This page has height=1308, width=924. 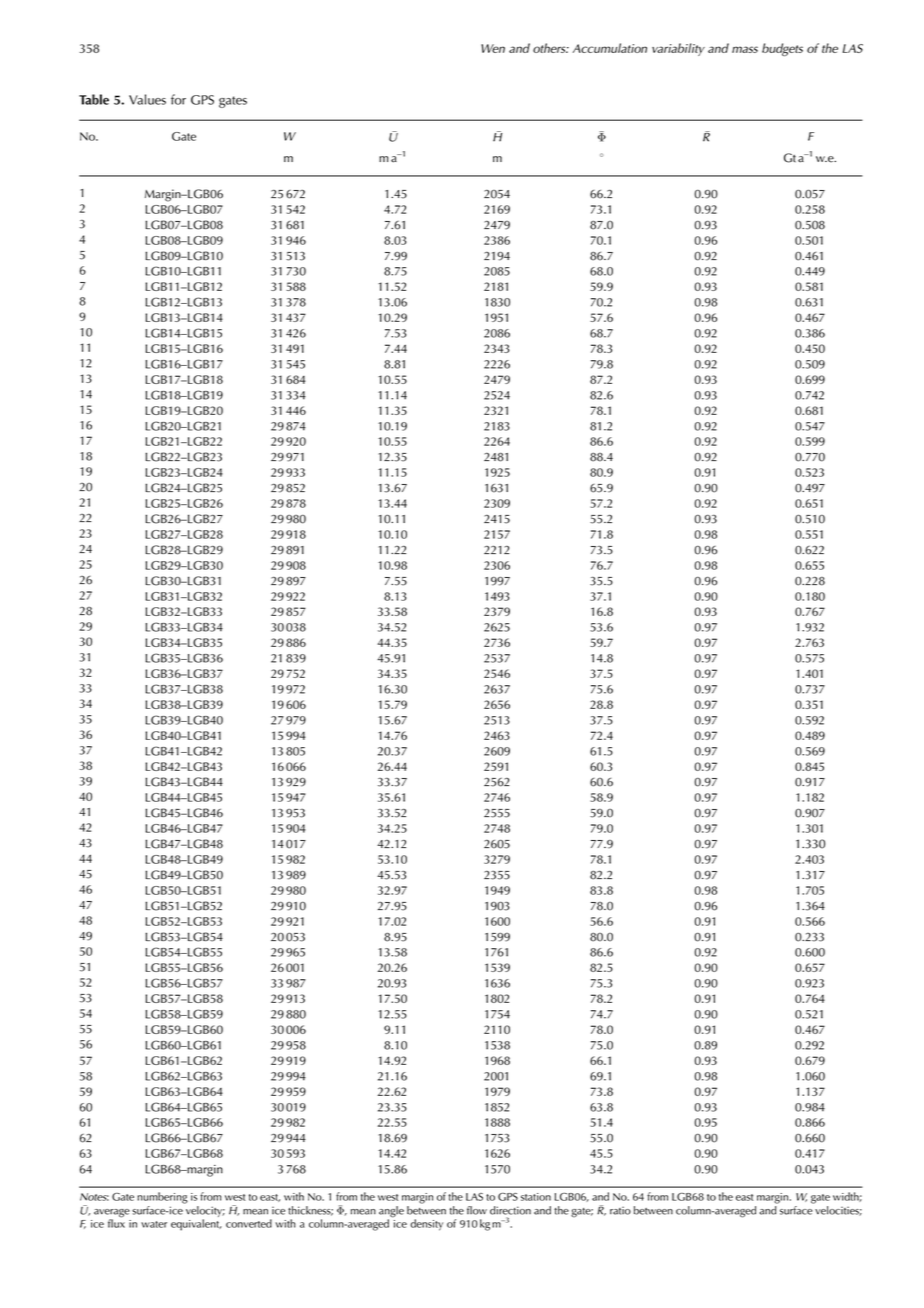 What do you see at coordinates (510, 1210) in the page?
I see `direction` at bounding box center [510, 1210].
